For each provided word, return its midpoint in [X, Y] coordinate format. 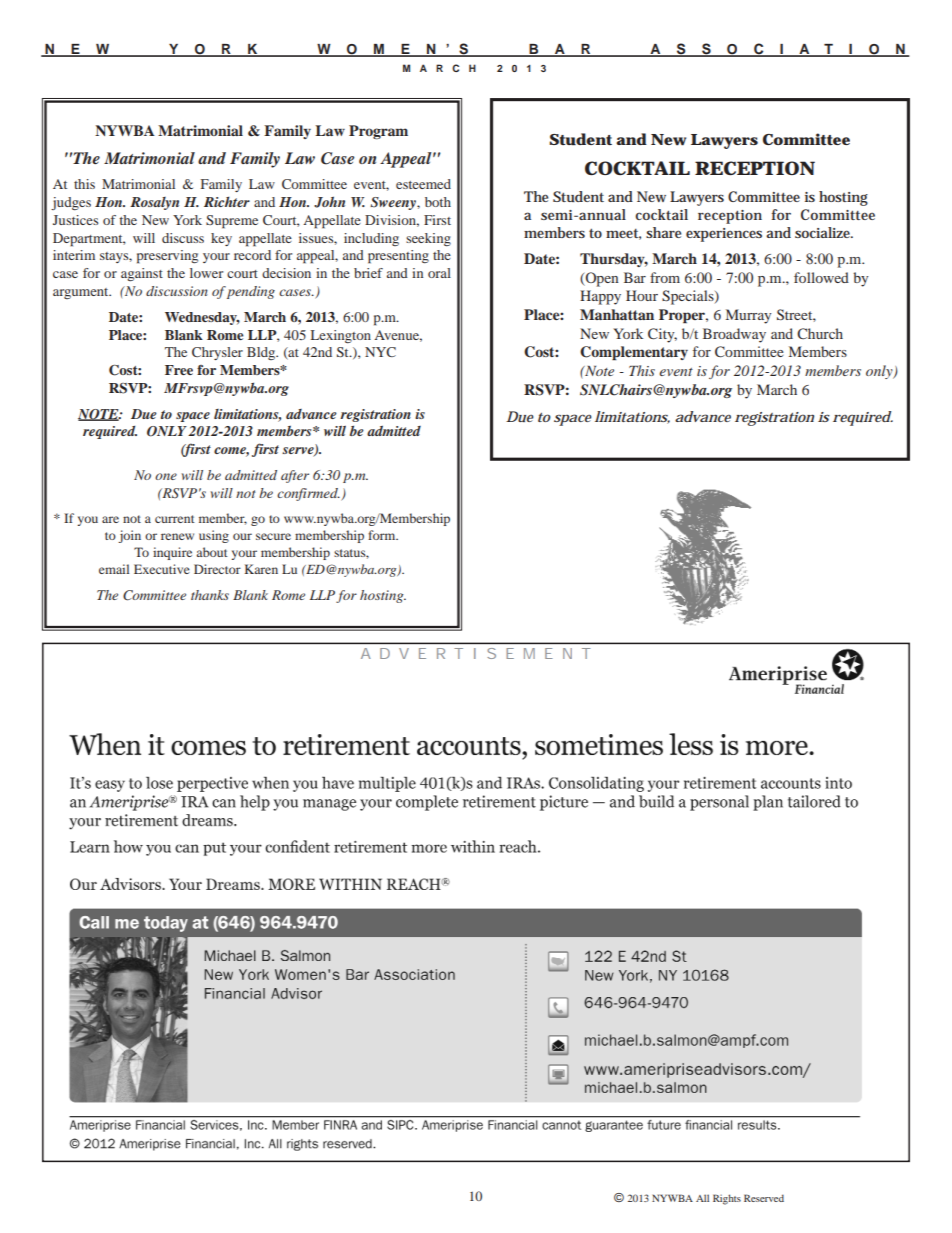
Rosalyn [154, 203]
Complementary [634, 353]
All [702, 1198]
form [383, 535]
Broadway [734, 335]
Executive [162, 569]
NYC [380, 352]
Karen [261, 569]
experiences [724, 235]
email [114, 569]
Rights [727, 1199]
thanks [210, 595]
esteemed [423, 184]
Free [179, 370]
